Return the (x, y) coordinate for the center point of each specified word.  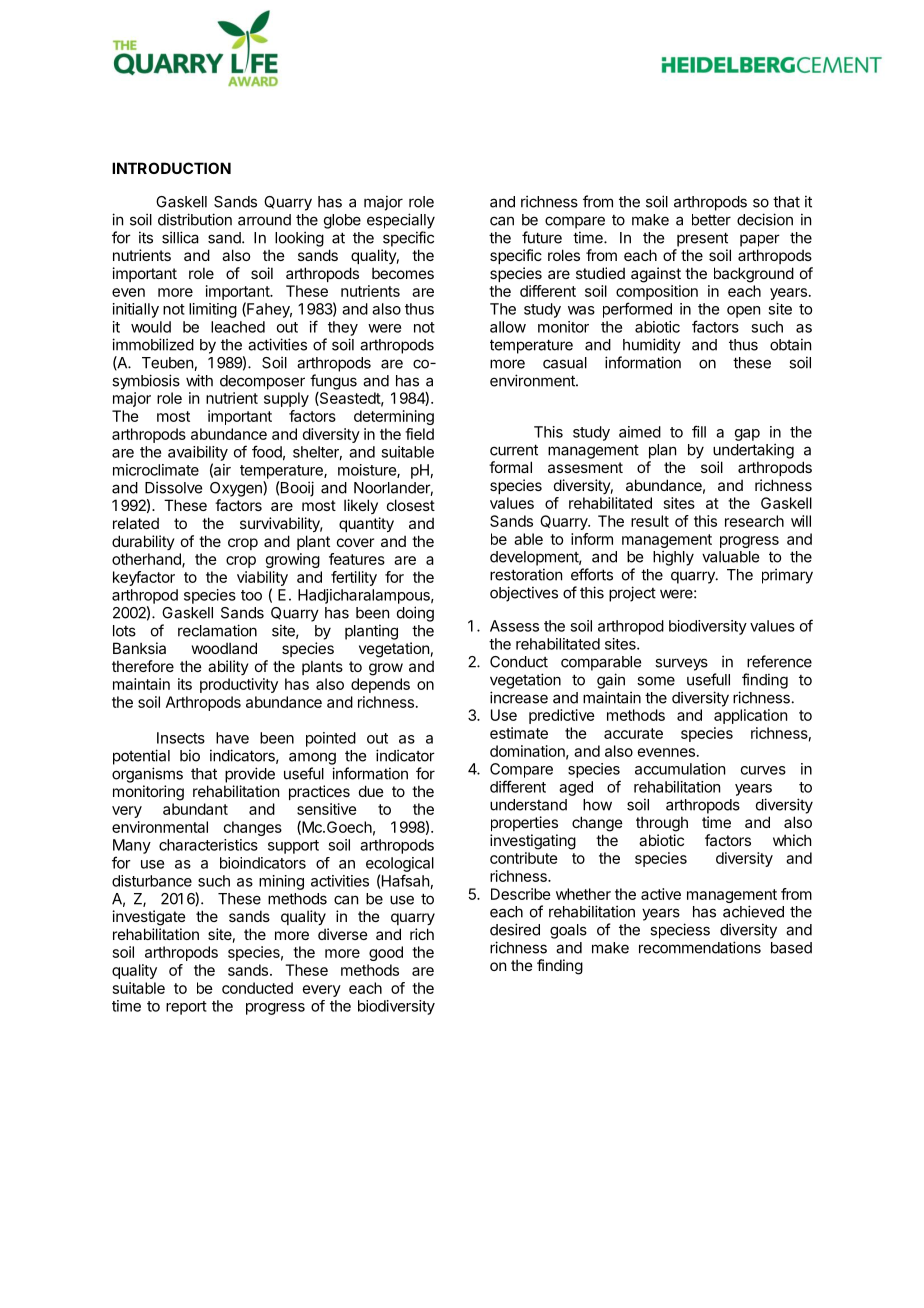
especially (401, 221)
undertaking (753, 451)
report (186, 1008)
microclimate (156, 470)
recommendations (700, 947)
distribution (195, 219)
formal (510, 467)
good (386, 953)
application (750, 716)
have (232, 738)
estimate (519, 733)
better (711, 220)
